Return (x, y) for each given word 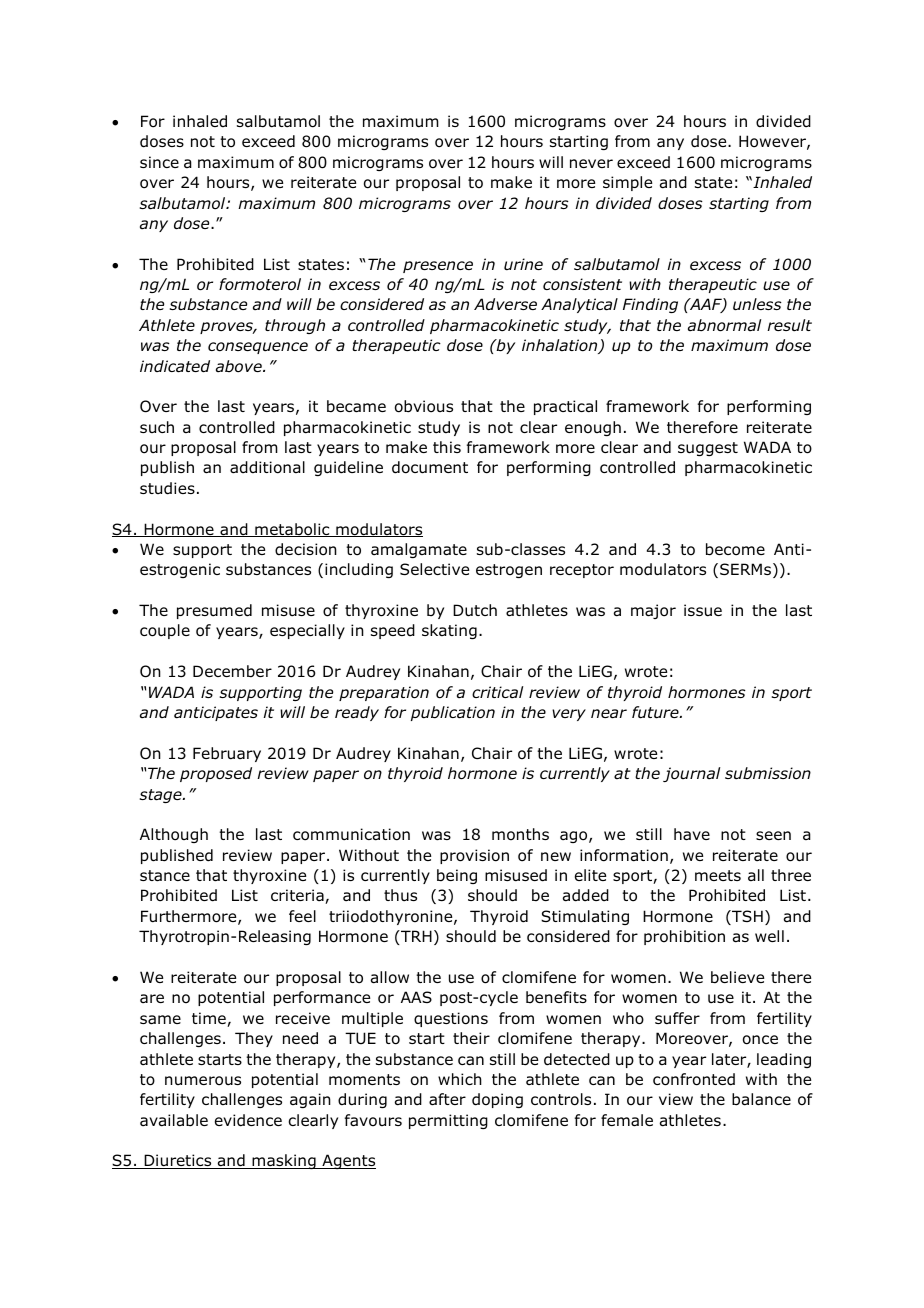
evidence (248, 1120)
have (692, 834)
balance (761, 1099)
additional (267, 467)
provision (474, 856)
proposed (216, 774)
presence (438, 267)
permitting (448, 1121)
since (159, 162)
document (430, 467)
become (735, 549)
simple (627, 183)
